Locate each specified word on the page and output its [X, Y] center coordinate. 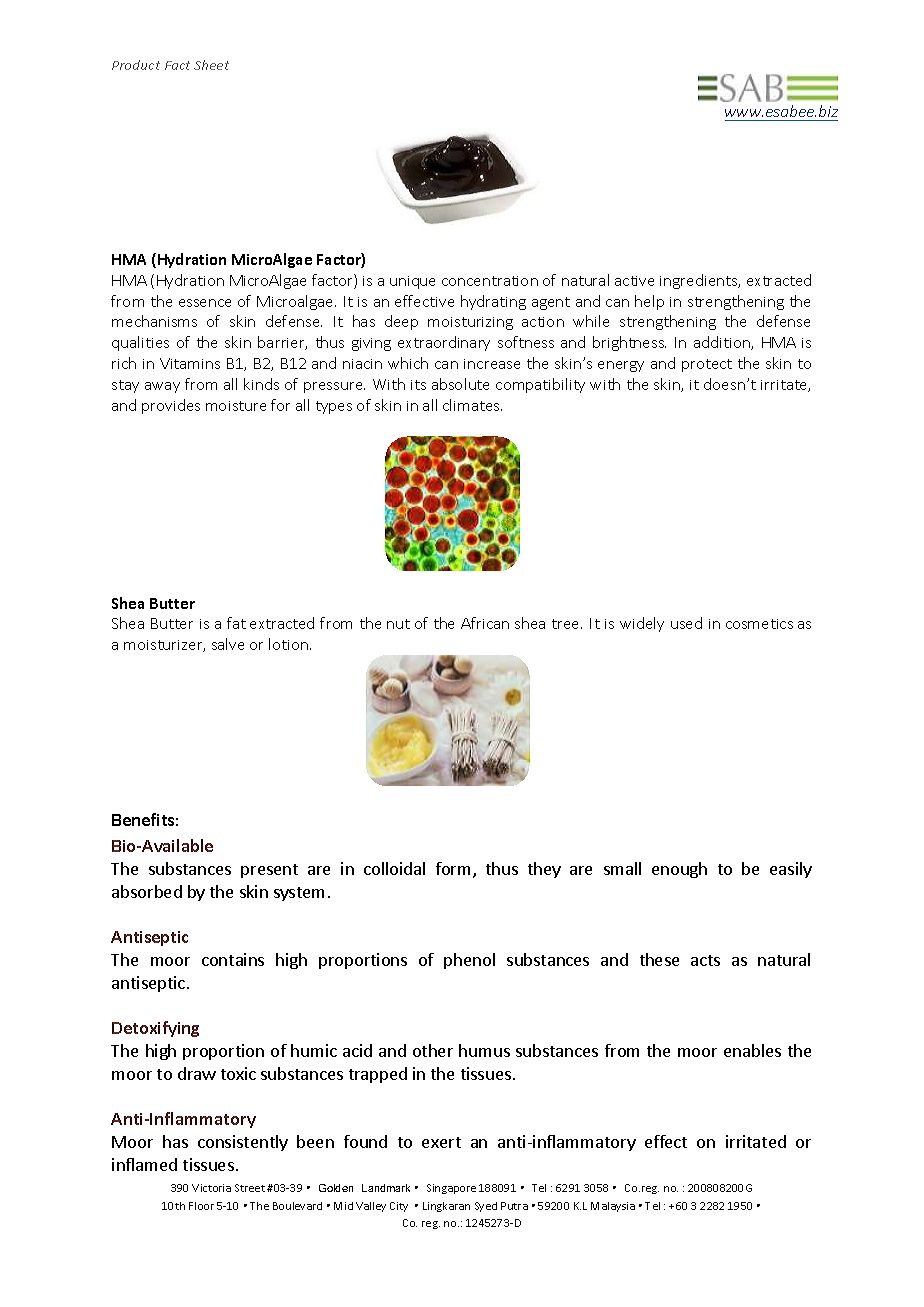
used [686, 623]
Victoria [211, 1188]
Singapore [451, 1189]
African [485, 623]
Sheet [211, 65]
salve [228, 644]
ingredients [700, 281]
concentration [490, 281]
